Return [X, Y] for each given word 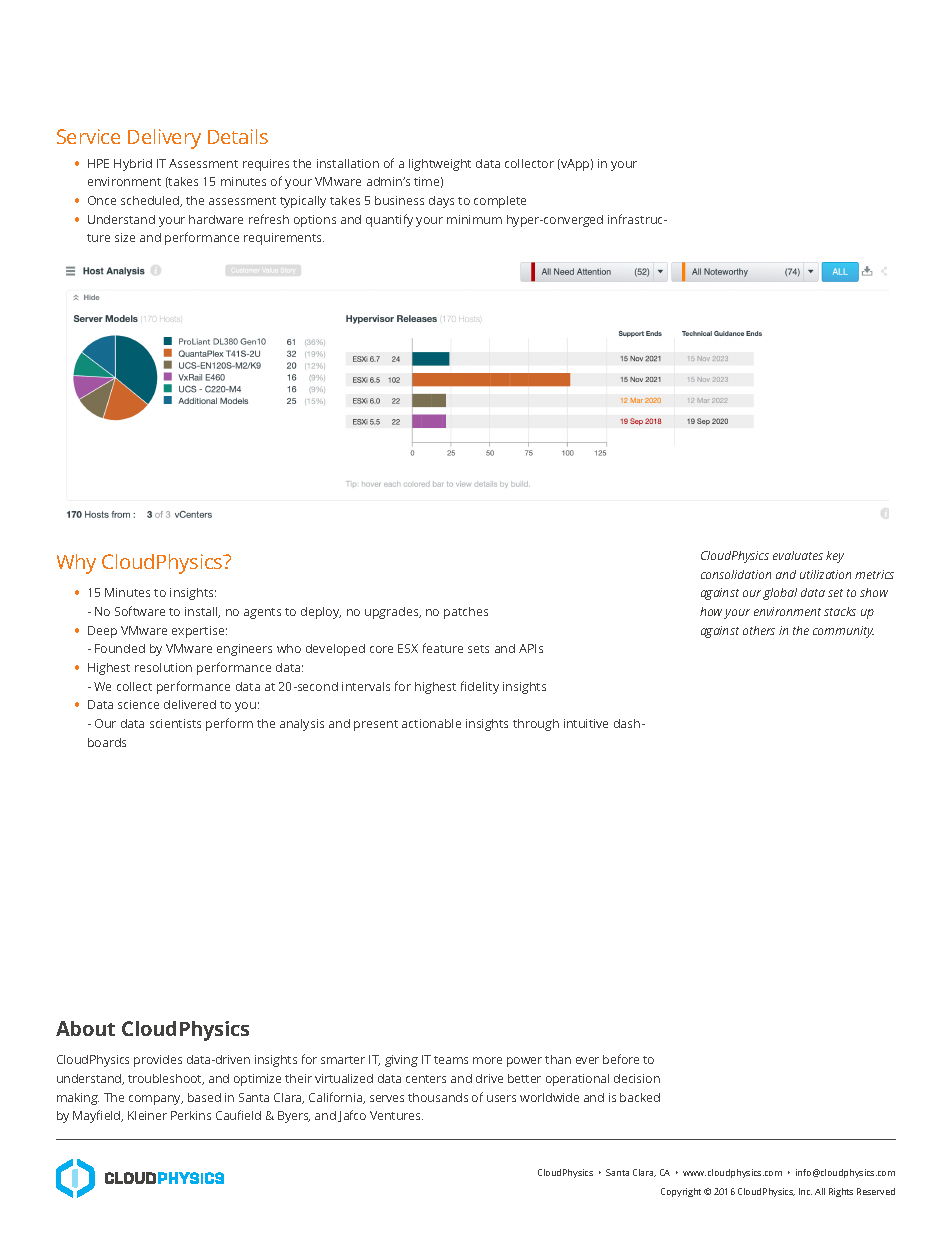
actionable [431, 723]
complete [500, 202]
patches [466, 613]
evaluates [798, 555]
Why [76, 564]
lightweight [440, 165]
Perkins [191, 1115]
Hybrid [133, 165]
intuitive [586, 723]
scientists [175, 723]
